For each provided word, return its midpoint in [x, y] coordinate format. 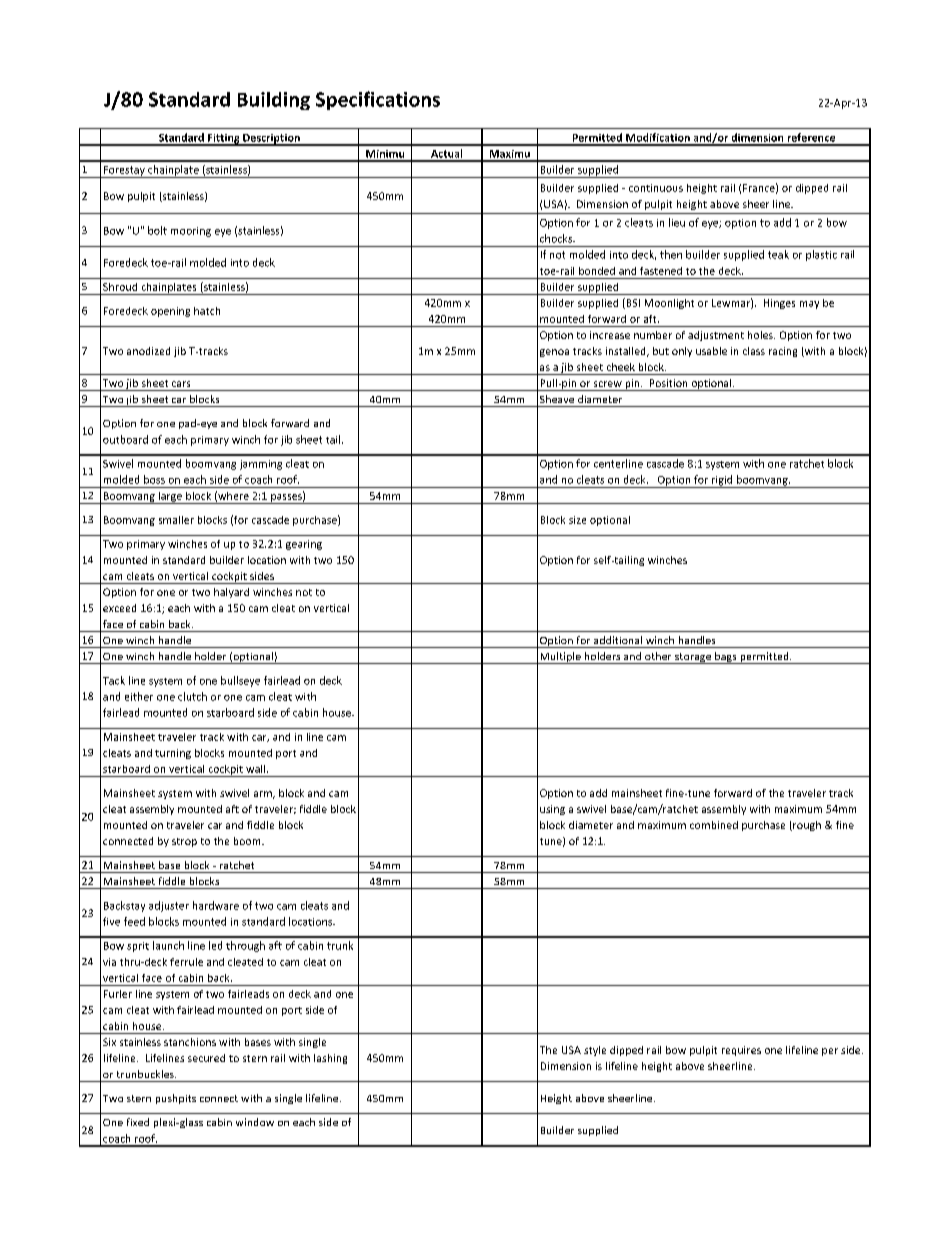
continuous [656, 188]
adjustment [716, 336]
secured [206, 1058]
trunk [340, 945]
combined [714, 825]
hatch [207, 311]
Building [274, 101]
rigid [722, 481]
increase [610, 335]
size [577, 520]
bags [726, 658]
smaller [176, 520]
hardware [216, 905]
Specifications [378, 100]
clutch [192, 696]
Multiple [560, 658]
